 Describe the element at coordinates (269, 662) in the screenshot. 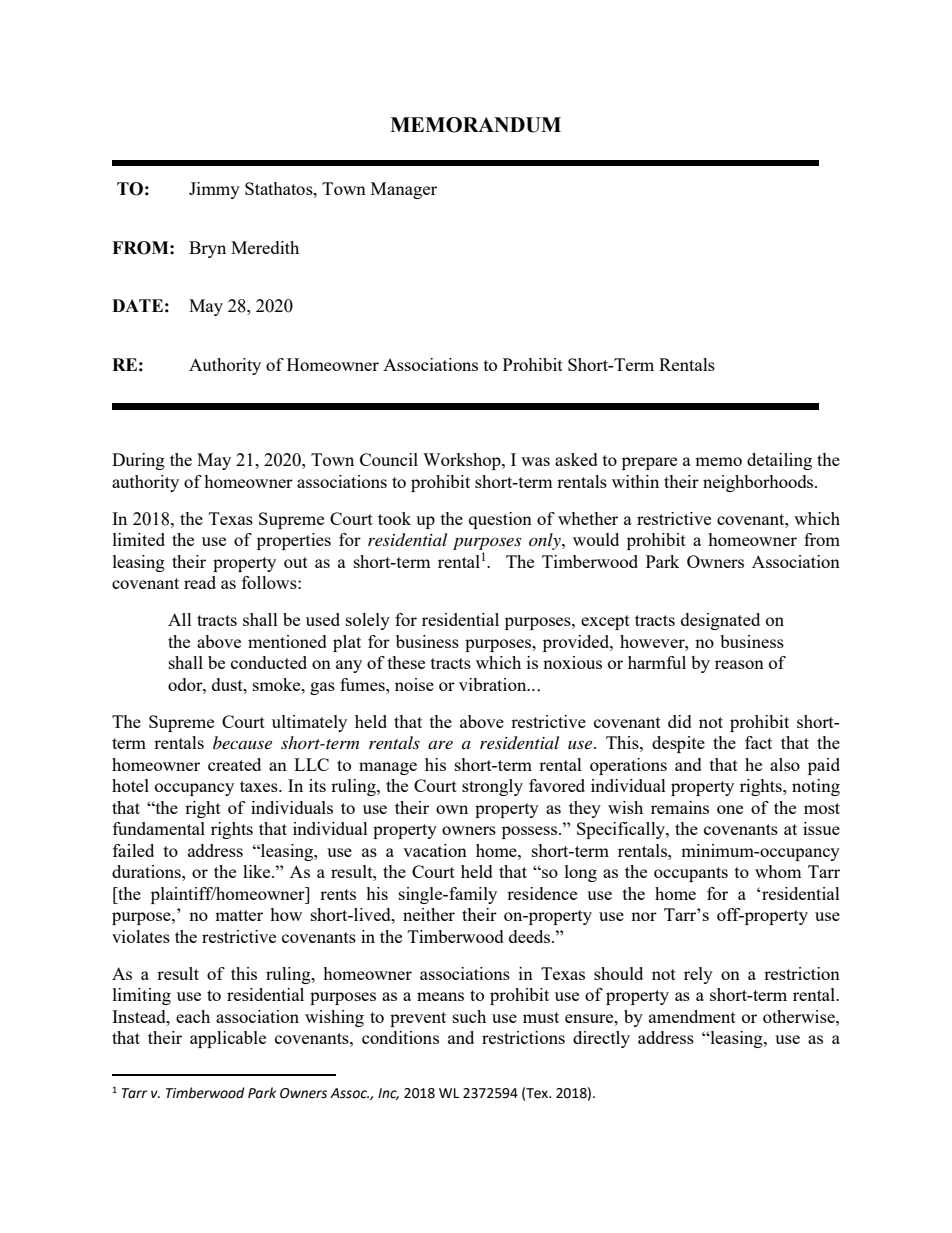

I see `conducted` at that location.
